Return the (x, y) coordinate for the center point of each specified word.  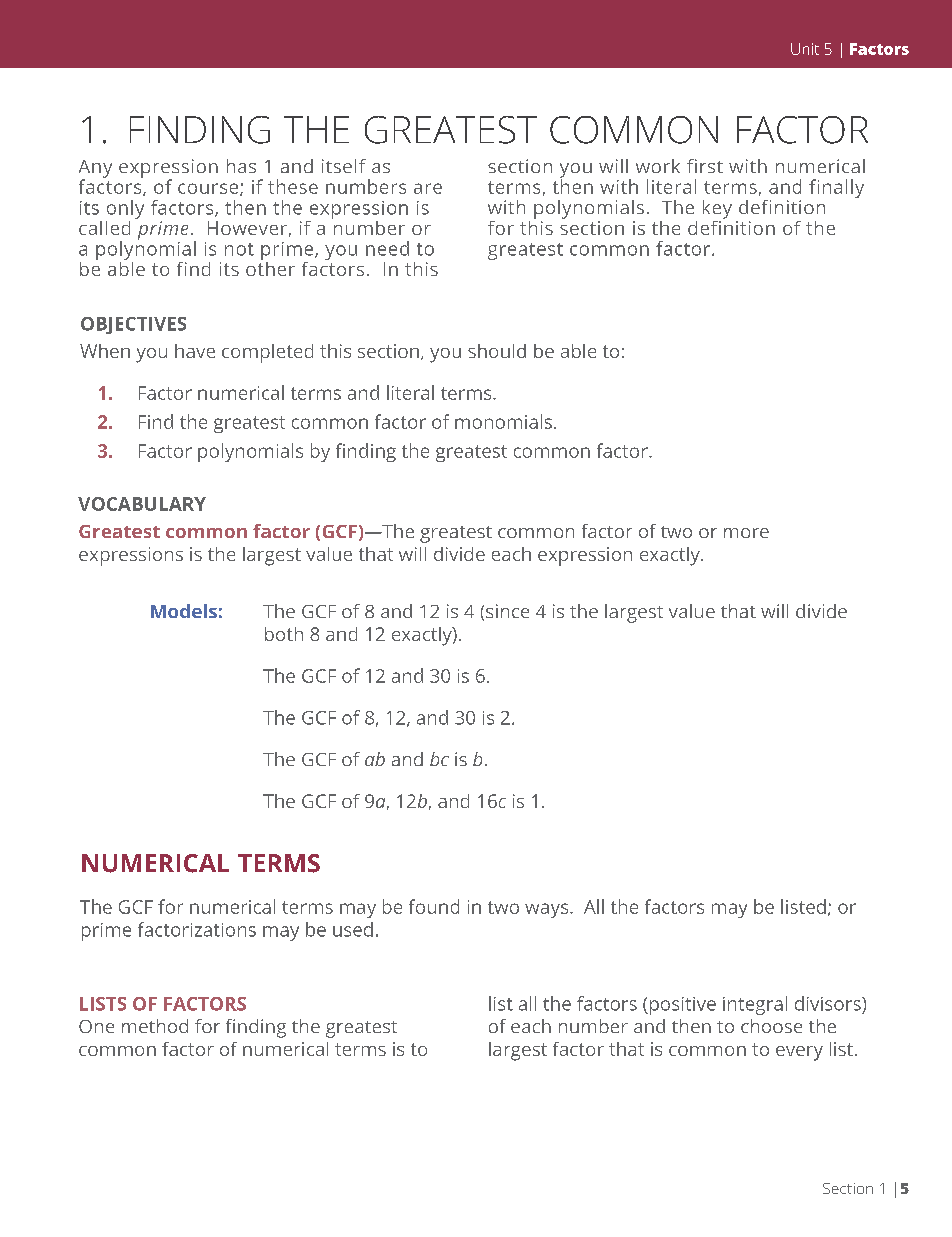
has (241, 166)
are (428, 188)
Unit (805, 49)
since (507, 611)
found (434, 906)
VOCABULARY (142, 504)
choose (771, 1026)
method (155, 1026)
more (746, 533)
